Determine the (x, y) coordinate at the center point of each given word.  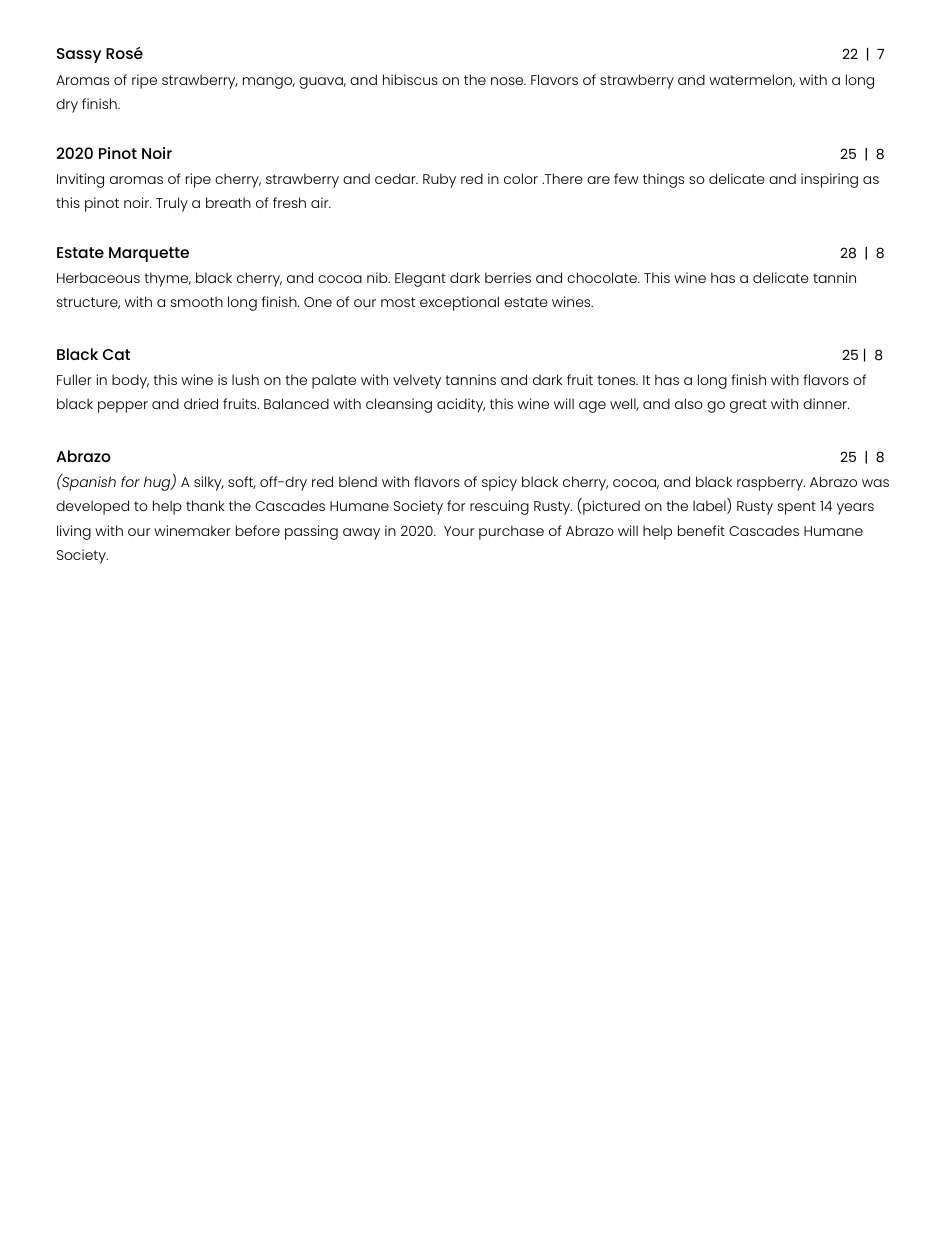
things (663, 180)
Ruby (439, 180)
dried (201, 403)
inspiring (829, 180)
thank (205, 505)
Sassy (79, 55)
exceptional (459, 303)
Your (459, 531)
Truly (172, 204)
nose (508, 81)
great (748, 406)
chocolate (603, 277)
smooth (197, 301)
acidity (461, 405)
